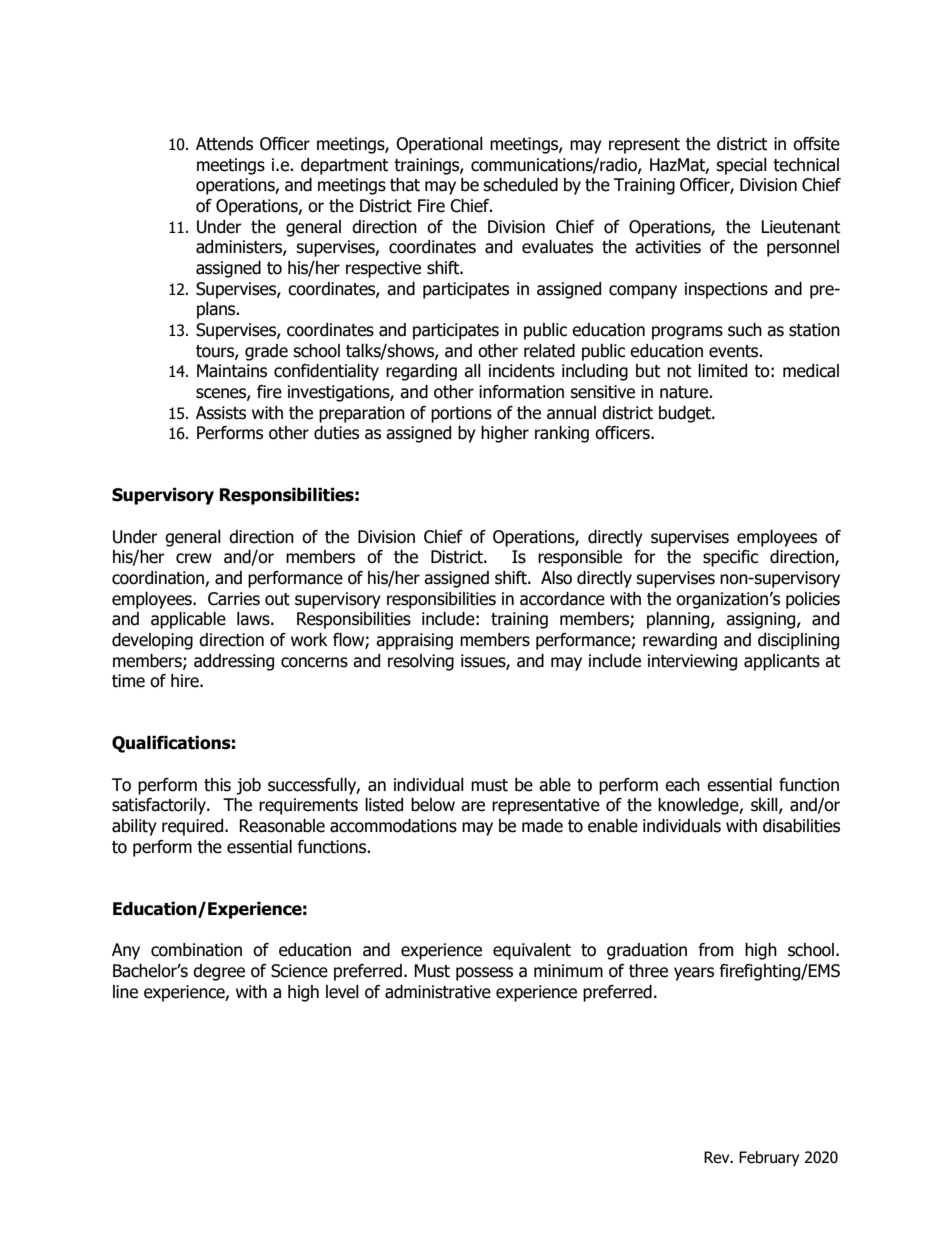  Describe the element at coordinates (421, 662) in the image. I see `resolving` at that location.
